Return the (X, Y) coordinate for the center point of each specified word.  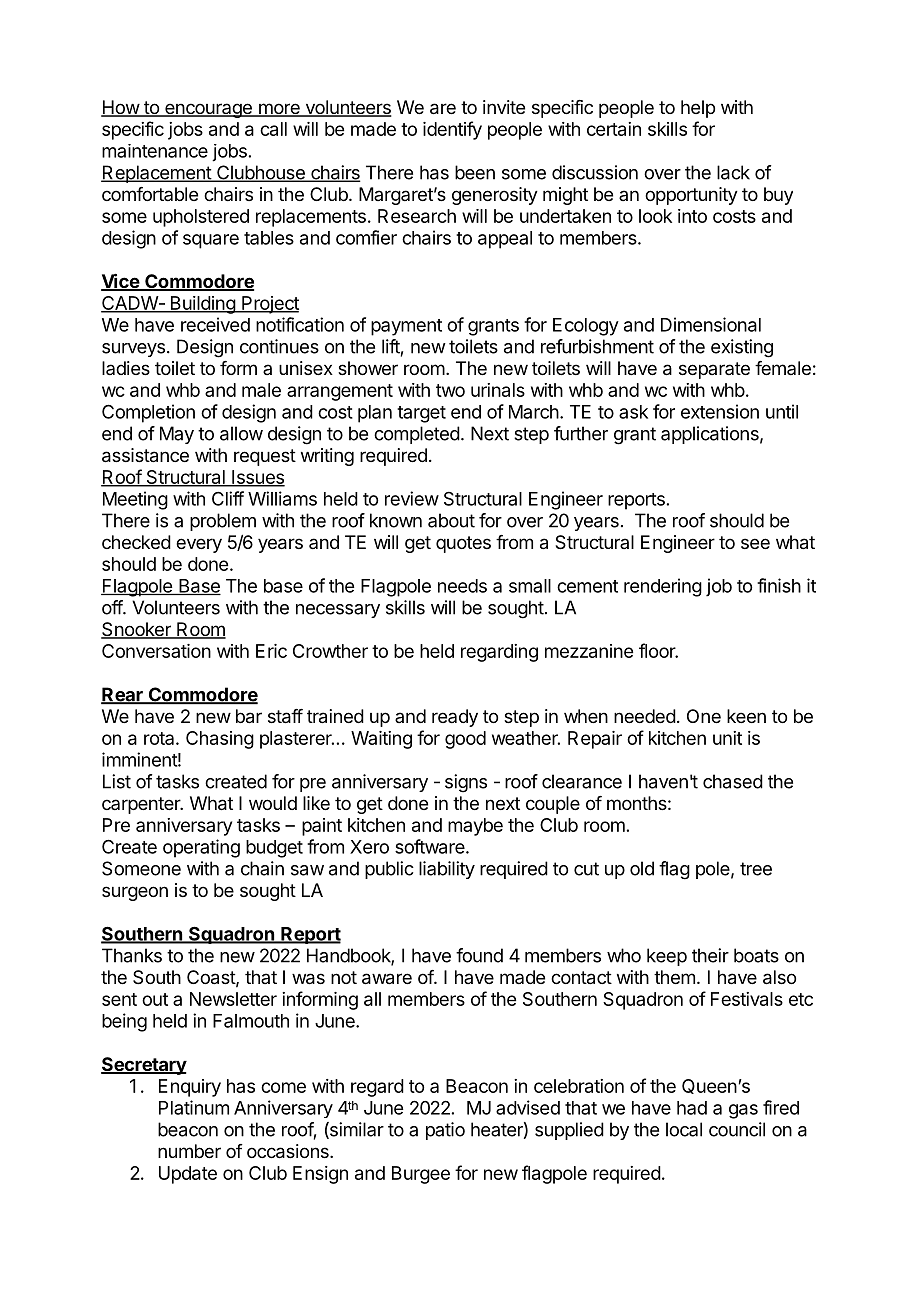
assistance (145, 455)
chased (733, 781)
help (698, 109)
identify (452, 130)
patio (445, 1131)
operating (201, 848)
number (189, 1151)
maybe (475, 827)
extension (720, 411)
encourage (208, 110)
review (412, 498)
